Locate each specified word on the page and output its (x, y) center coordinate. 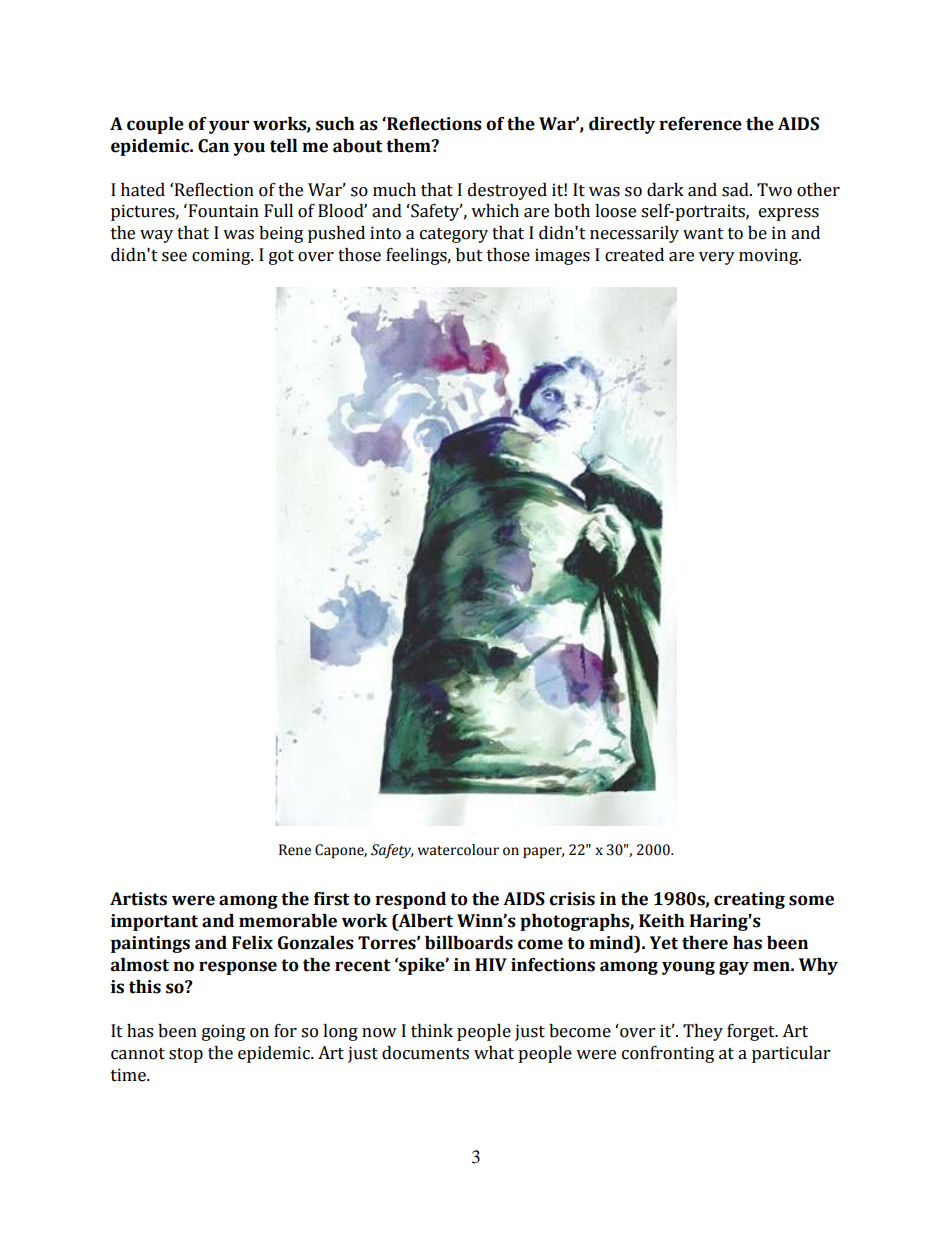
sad (736, 190)
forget (752, 1032)
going (223, 1032)
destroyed (507, 191)
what (494, 1053)
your (229, 127)
